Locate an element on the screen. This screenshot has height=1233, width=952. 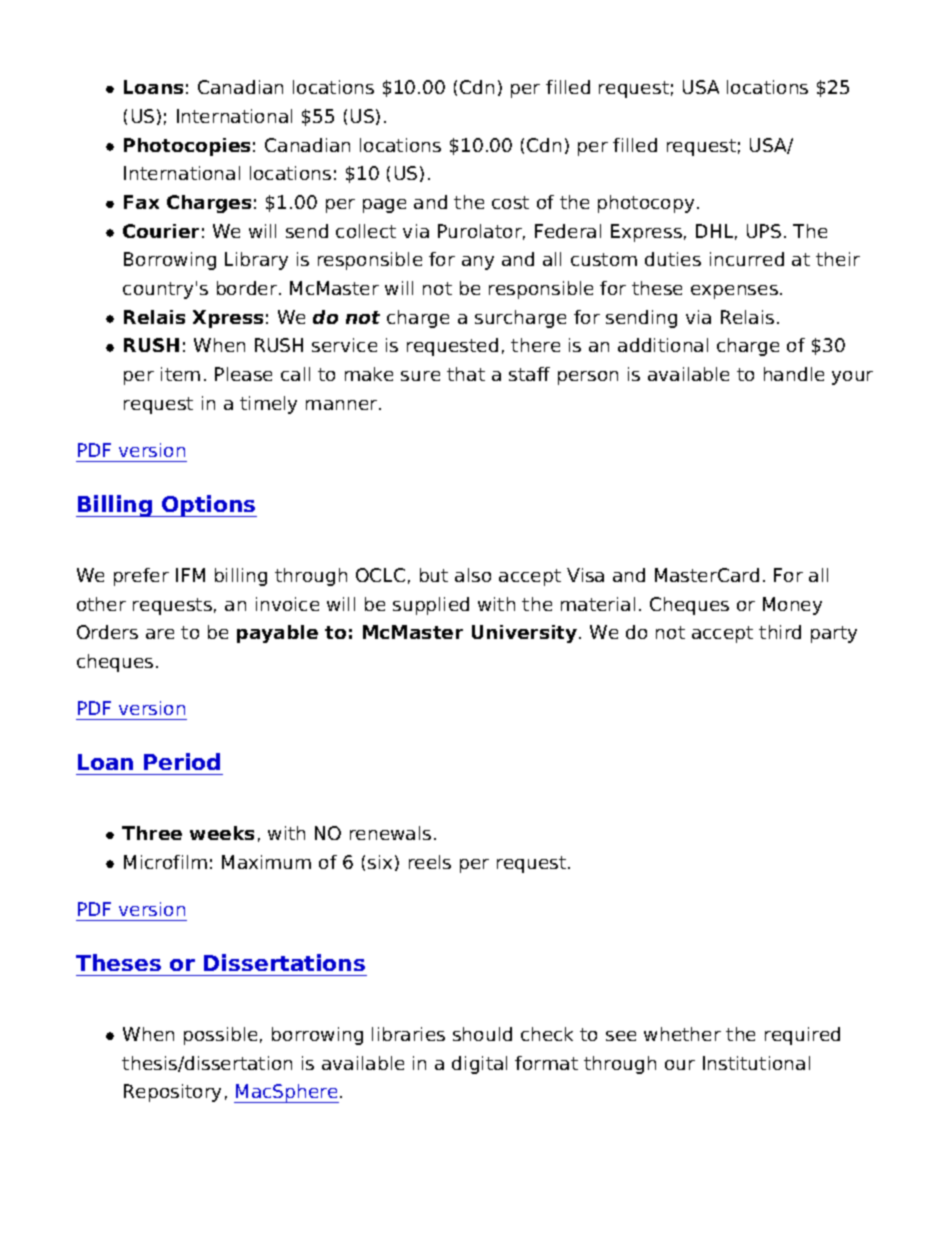
Institutional is located at coordinates (756, 1063).
